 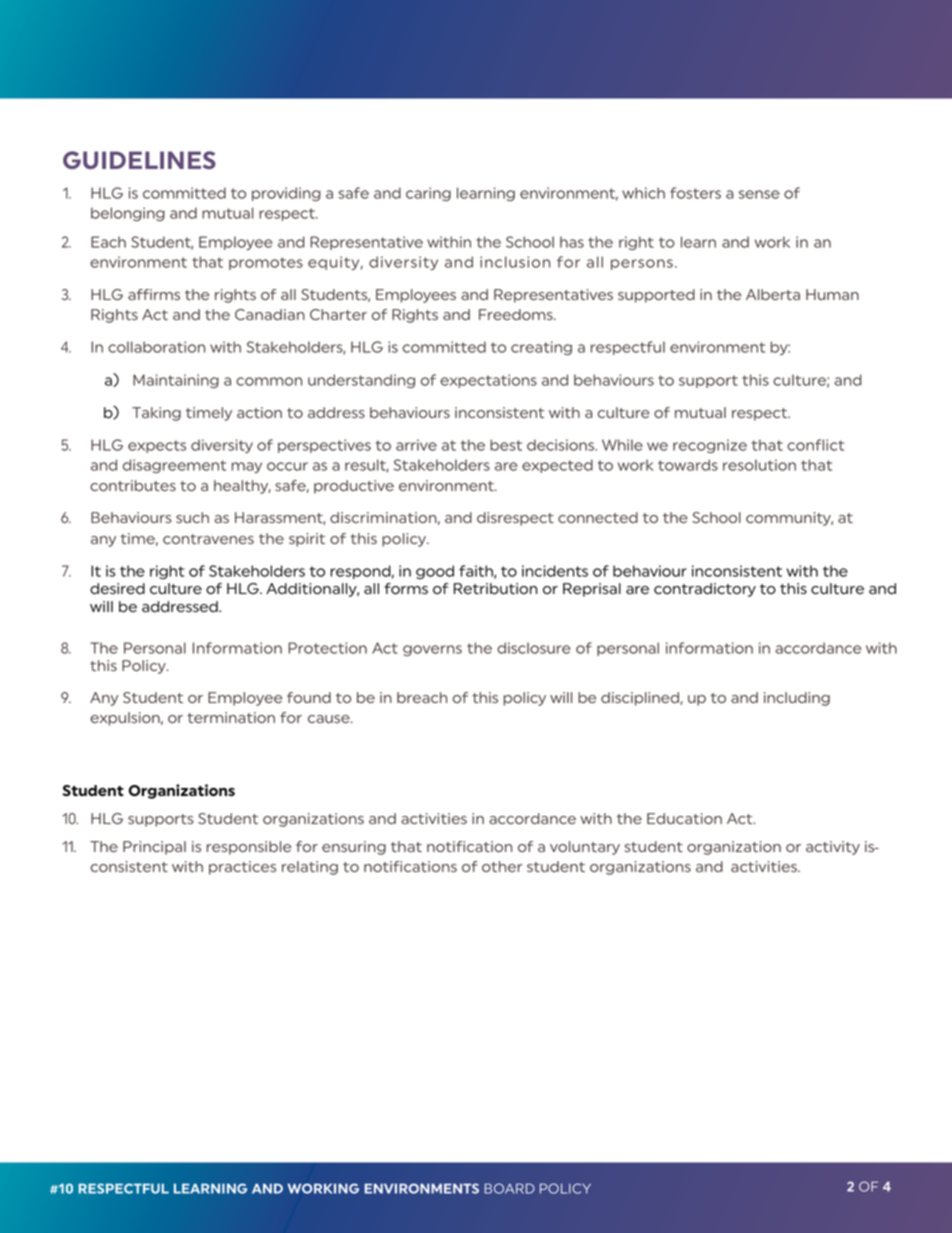 I want to click on BOARD, so click(x=509, y=1188).
